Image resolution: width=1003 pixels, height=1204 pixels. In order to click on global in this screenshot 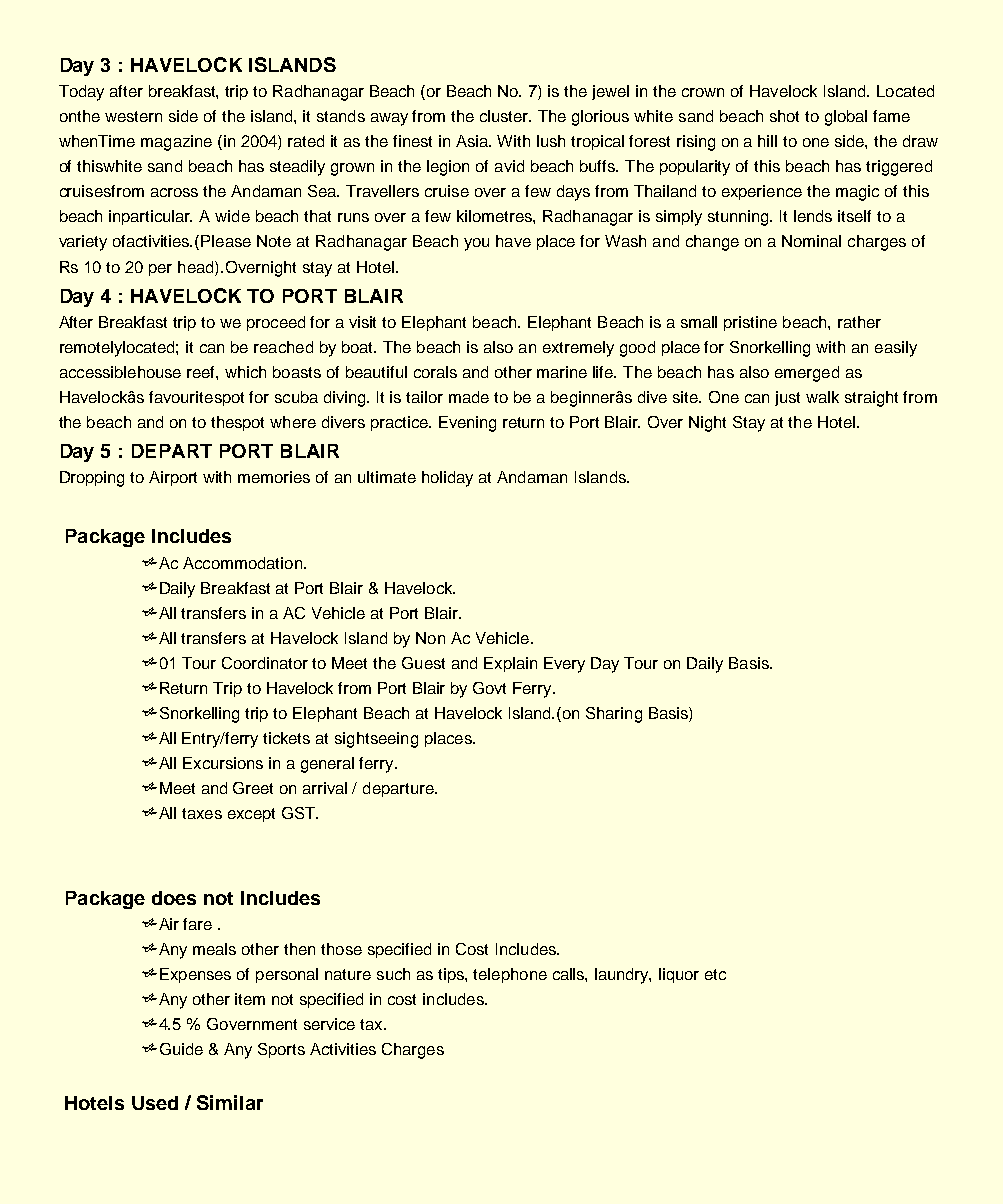, I will do `click(846, 118)`.
